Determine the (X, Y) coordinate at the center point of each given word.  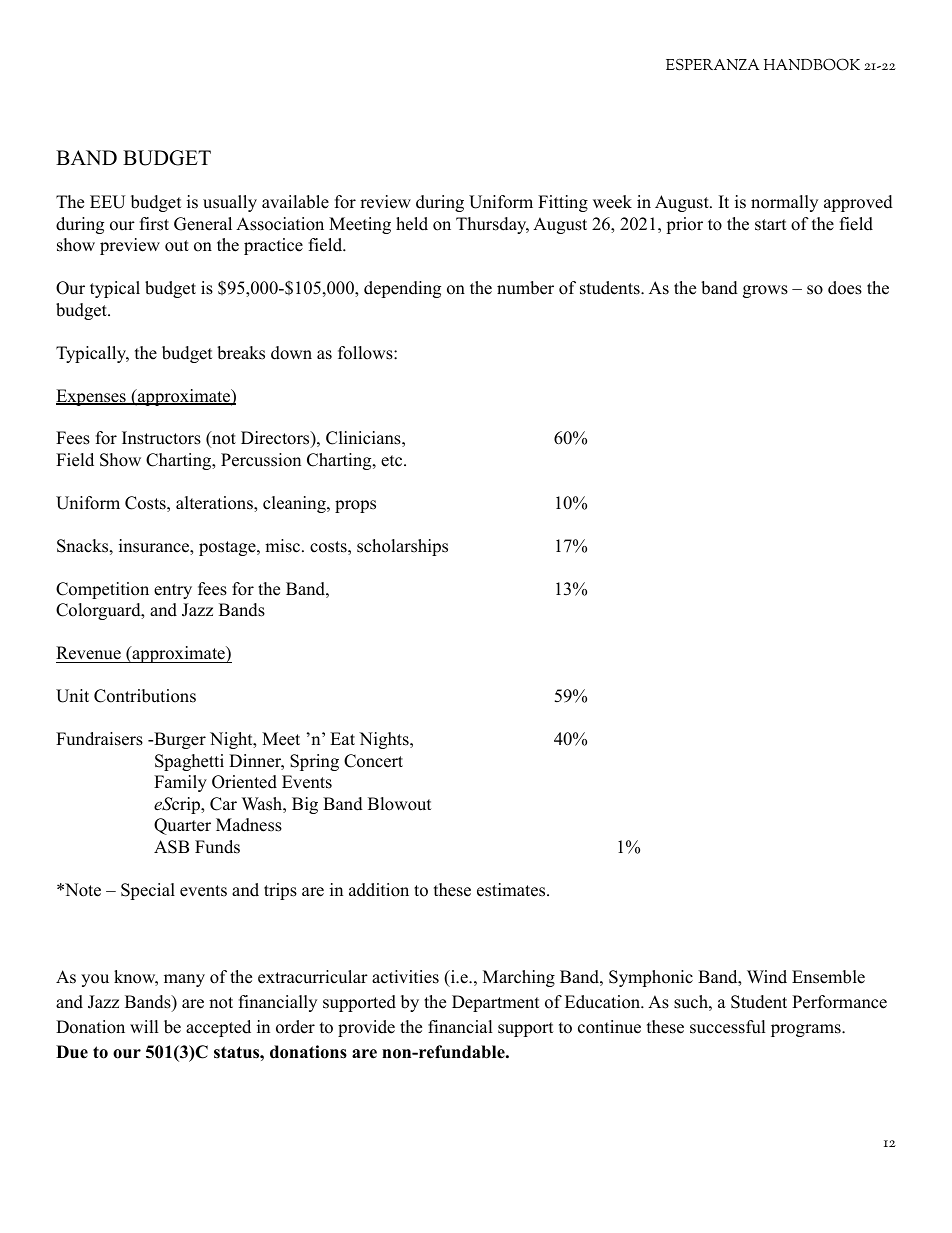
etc (391, 461)
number (525, 288)
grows (765, 291)
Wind (767, 977)
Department (496, 1003)
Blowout (400, 804)
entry (173, 591)
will (144, 1026)
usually (230, 203)
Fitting (563, 203)
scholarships (402, 547)
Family (180, 783)
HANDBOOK (812, 64)
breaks (241, 353)
